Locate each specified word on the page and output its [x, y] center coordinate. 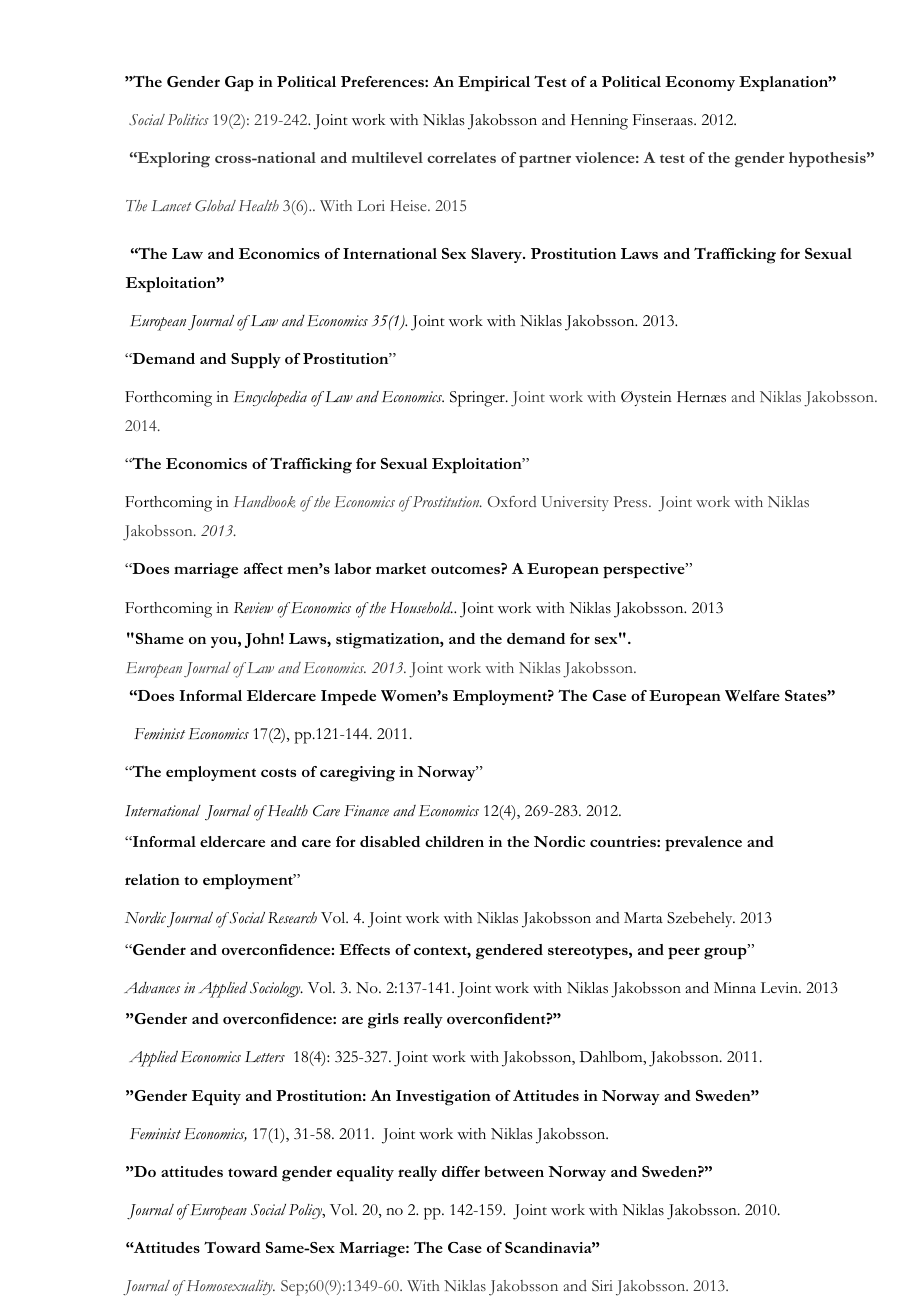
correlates [461, 157]
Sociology [276, 990]
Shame [160, 638]
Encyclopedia [270, 399]
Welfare [752, 696]
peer [684, 953]
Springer [478, 399]
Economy [700, 83]
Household [421, 608]
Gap [239, 84]
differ [461, 1171]
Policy [307, 1211]
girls [383, 1021]
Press [631, 501]
